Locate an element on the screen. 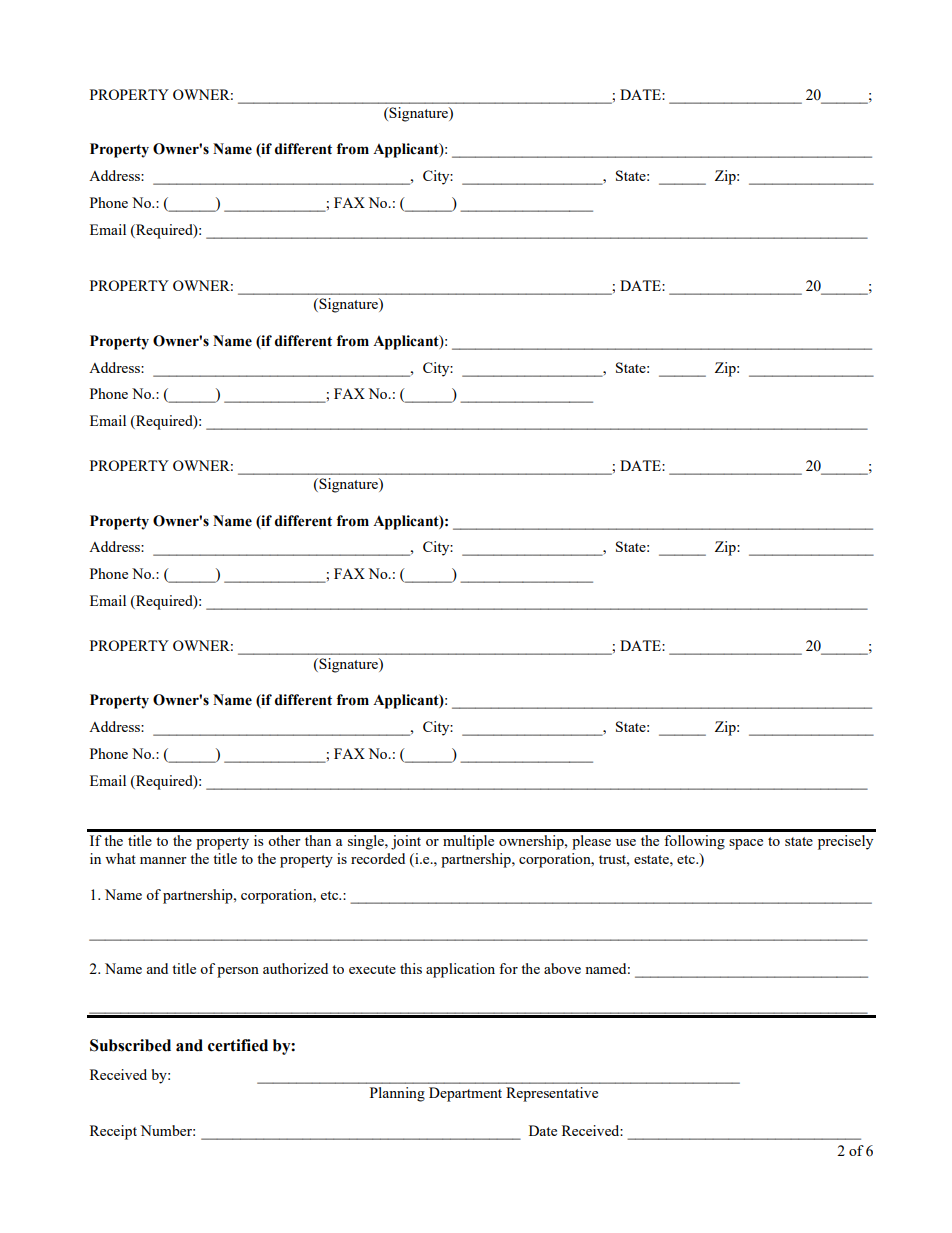  Subscribed is located at coordinates (130, 1045).
